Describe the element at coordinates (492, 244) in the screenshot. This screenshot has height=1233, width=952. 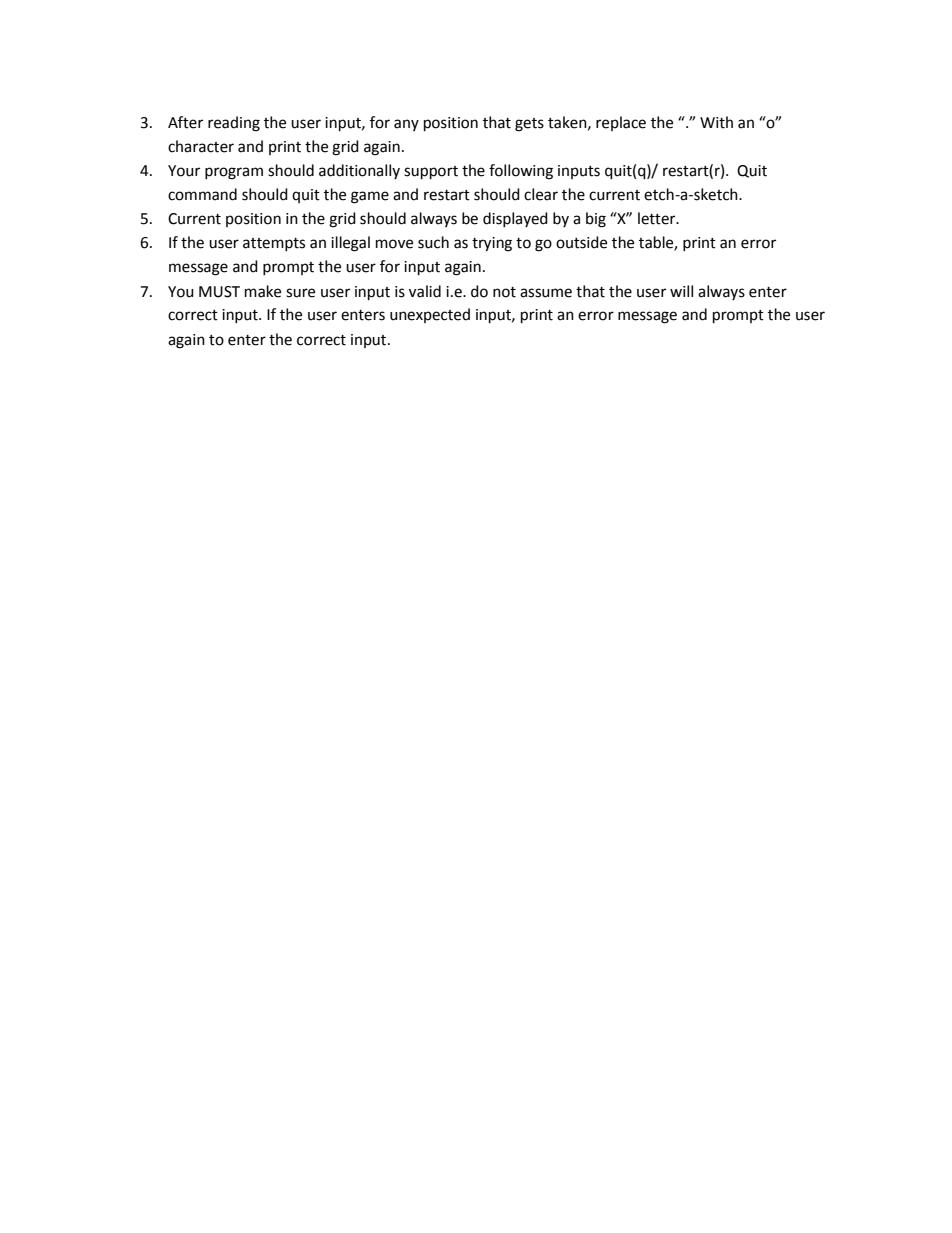
I see `trying` at that location.
